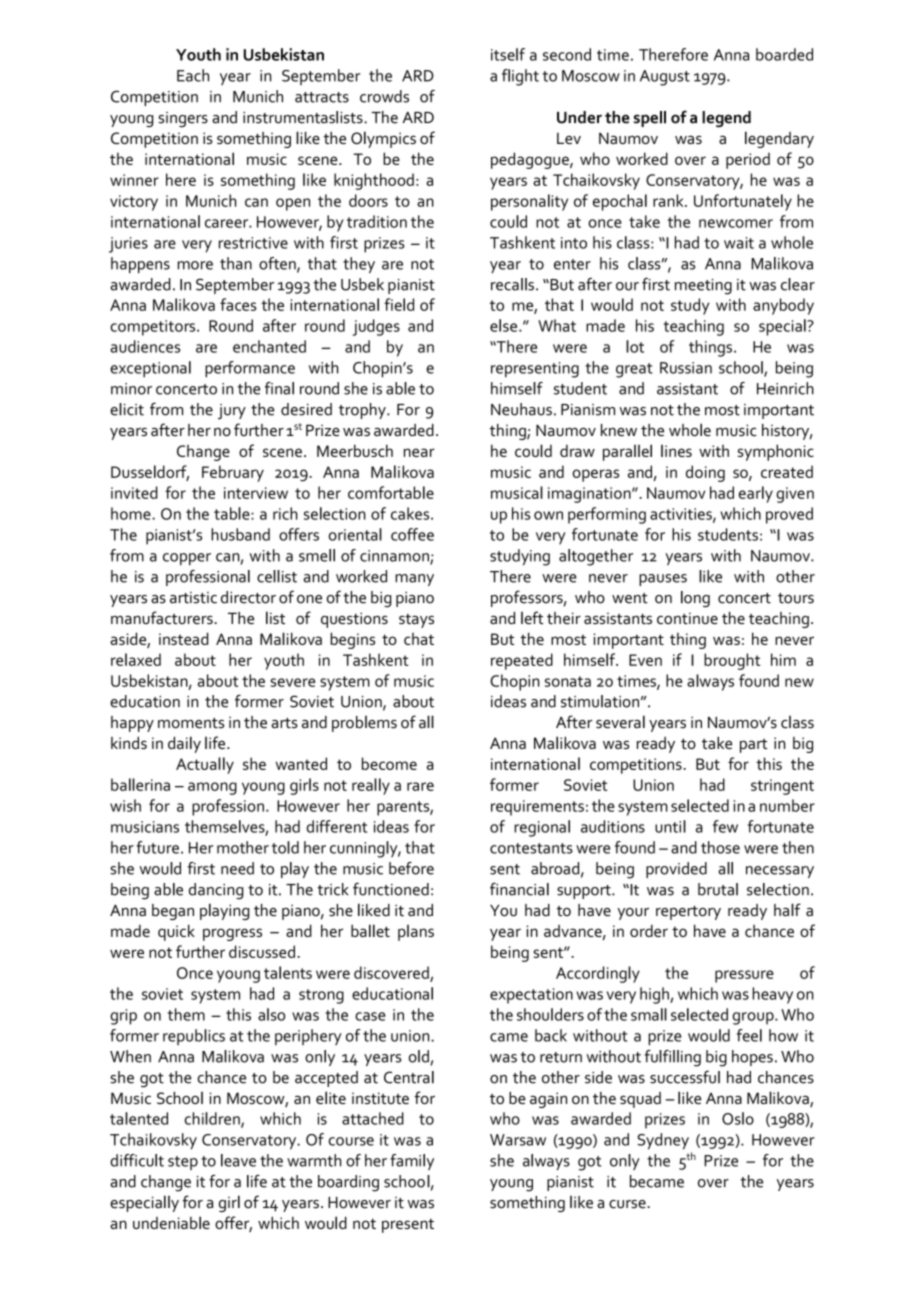 This screenshot has height=1308, width=924. Describe the element at coordinates (183, 638) in the screenshot. I see `instead` at that location.
